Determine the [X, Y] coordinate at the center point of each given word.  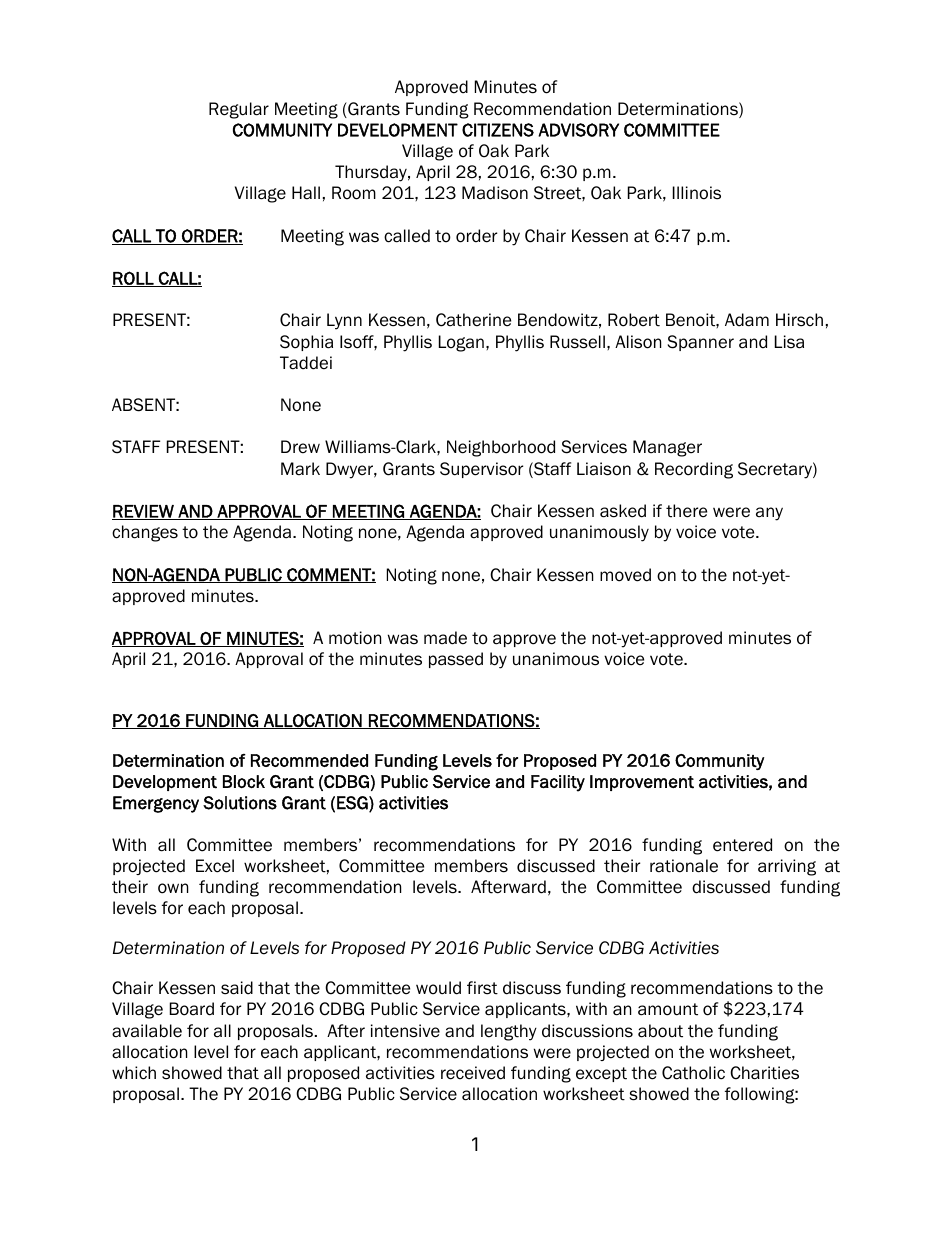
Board [192, 1009]
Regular [239, 110]
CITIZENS [498, 130]
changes [145, 533]
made [445, 638]
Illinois [697, 193]
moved [625, 575]
